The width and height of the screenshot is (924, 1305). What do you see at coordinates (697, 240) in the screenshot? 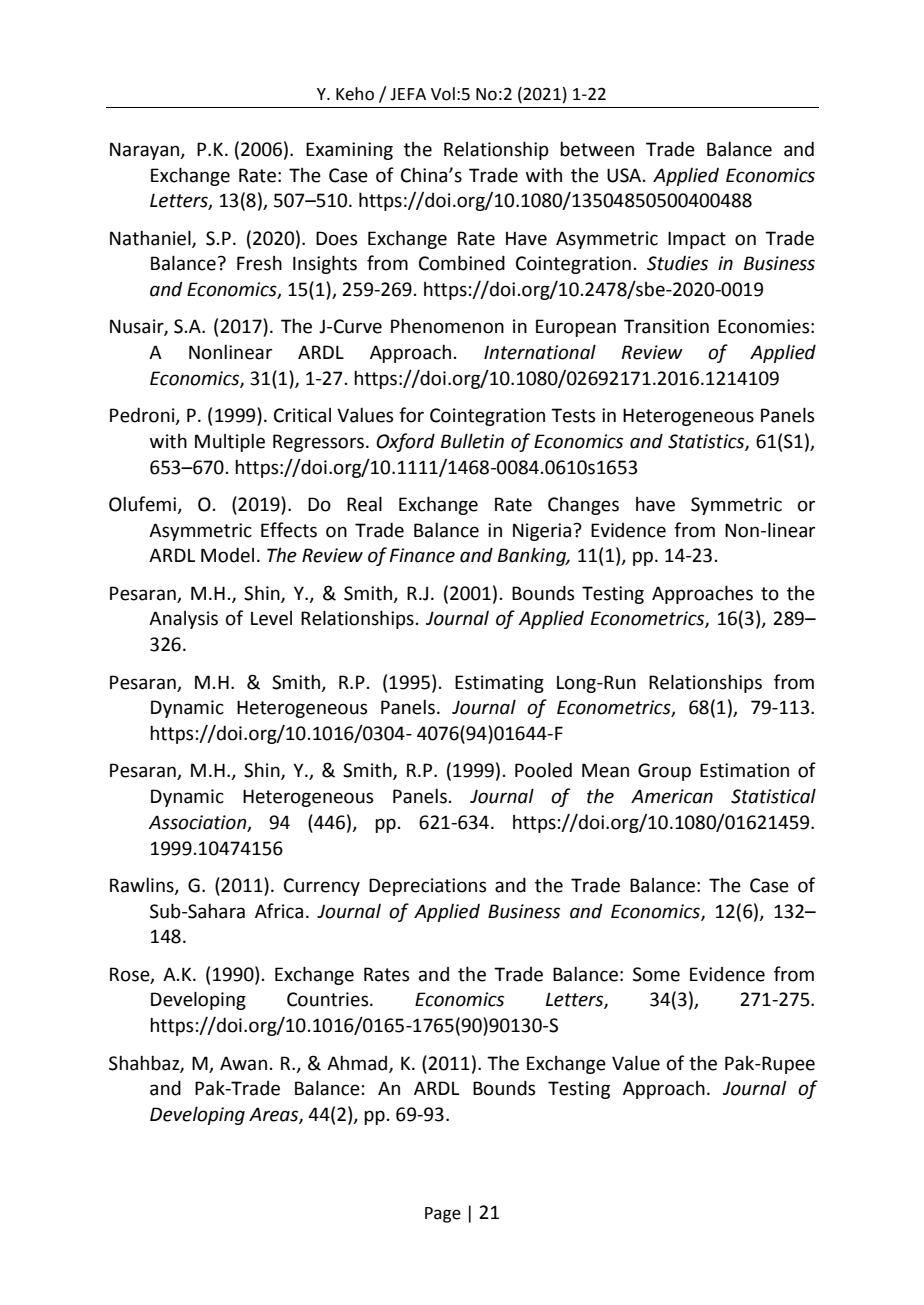
I see `Impact` at bounding box center [697, 240].
